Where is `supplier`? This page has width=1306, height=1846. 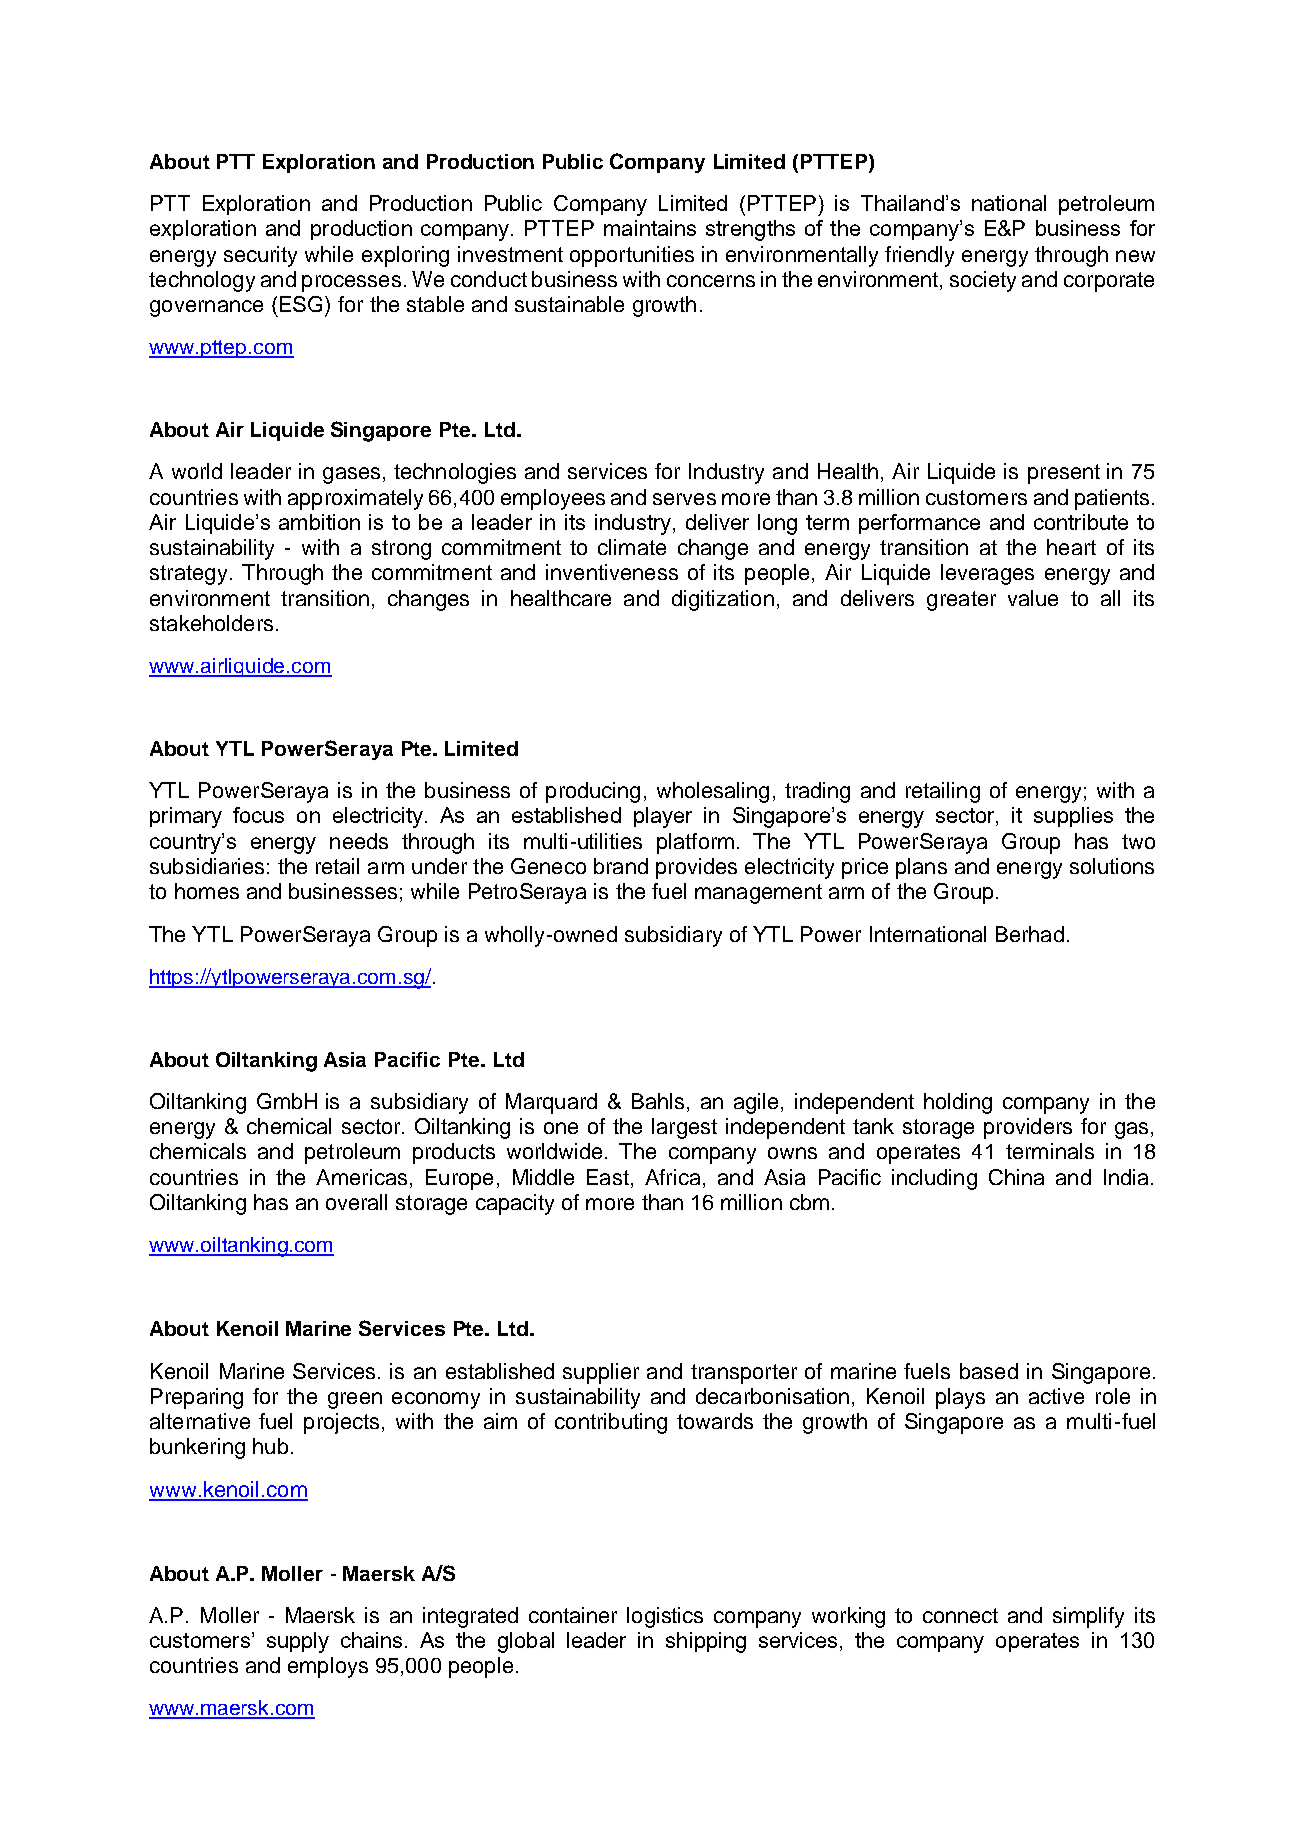
supplier is located at coordinates (601, 1373).
